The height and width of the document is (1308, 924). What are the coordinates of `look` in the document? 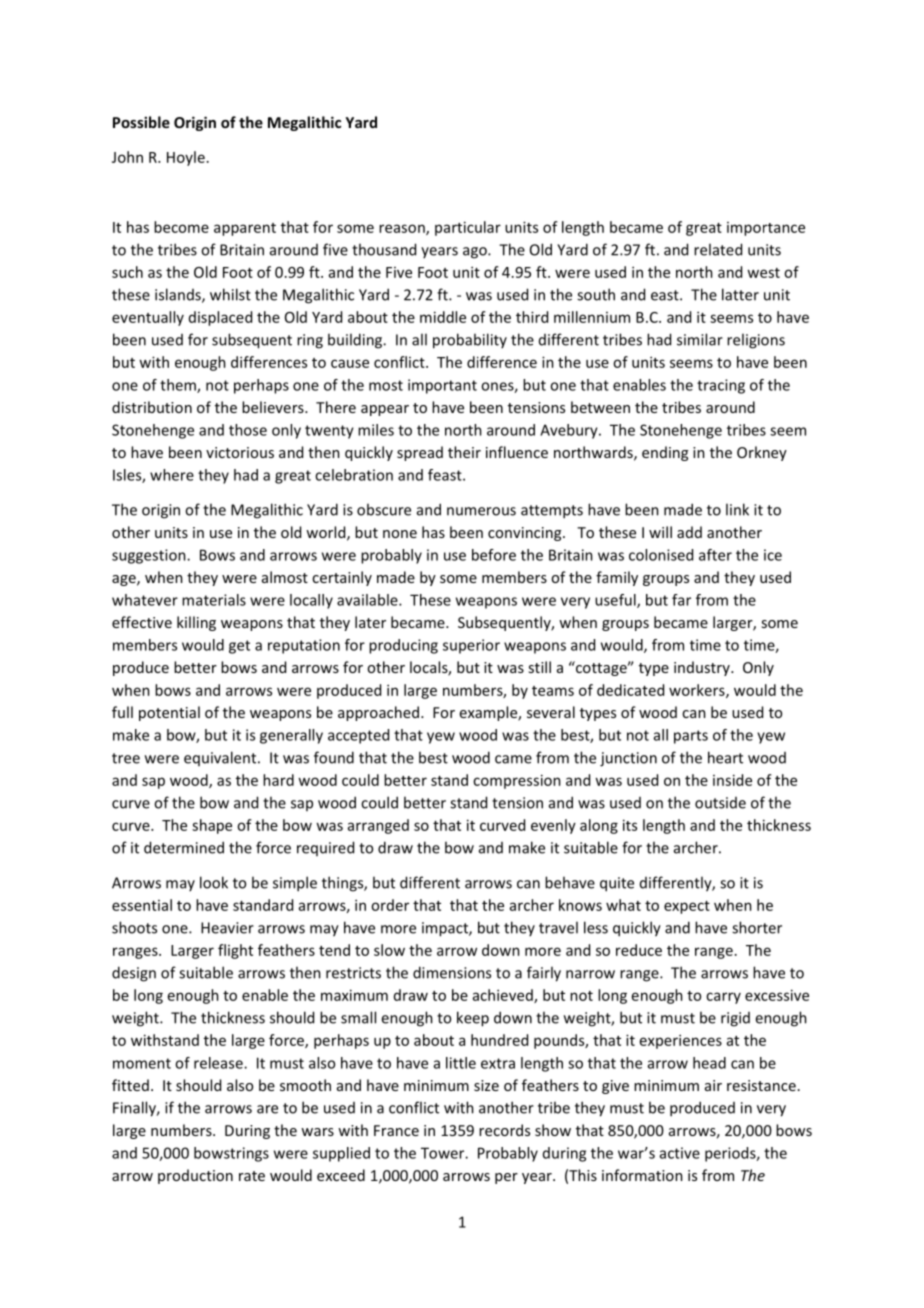 It's located at (214, 882).
